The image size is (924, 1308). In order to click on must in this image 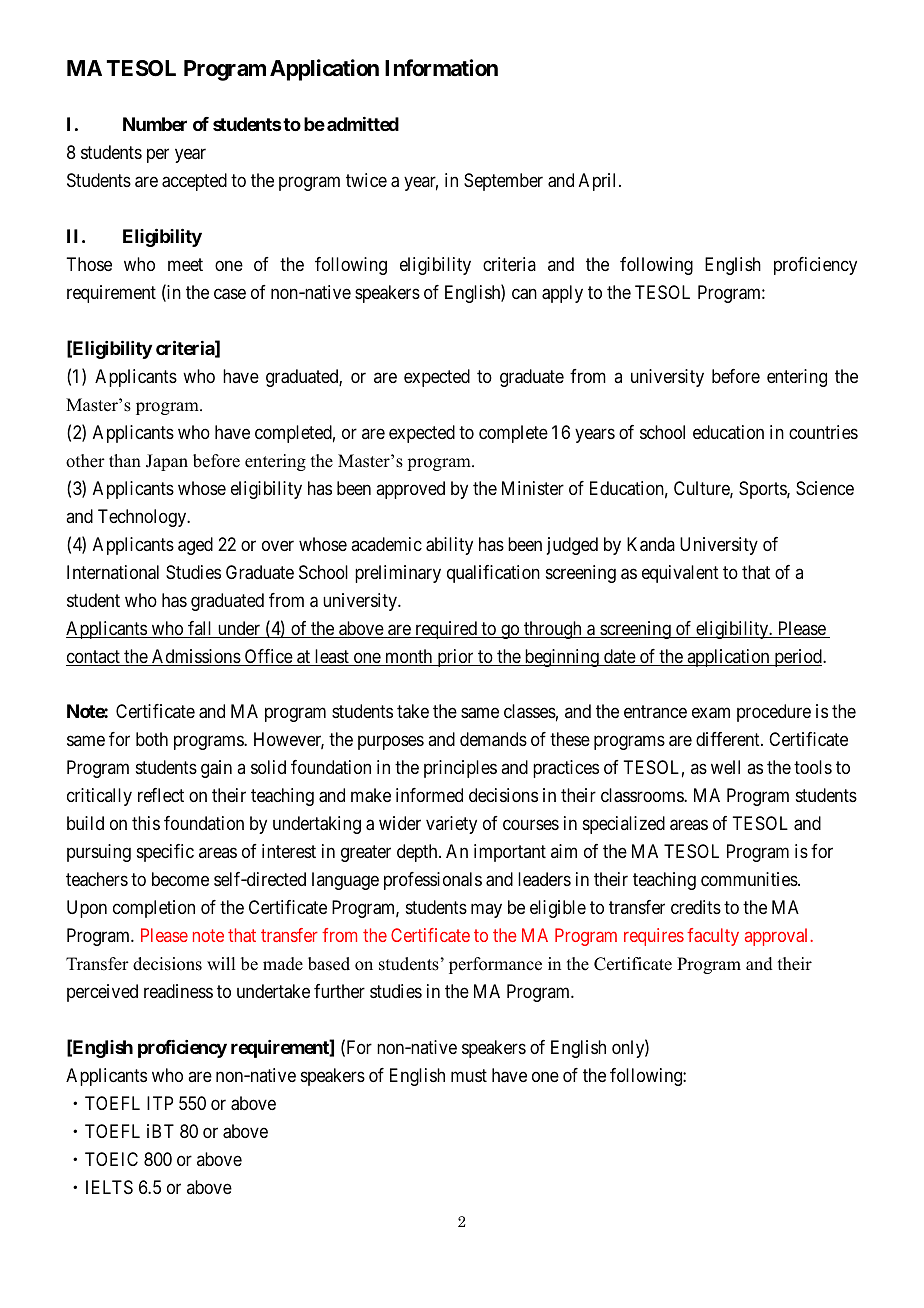, I will do `click(469, 1075)`.
